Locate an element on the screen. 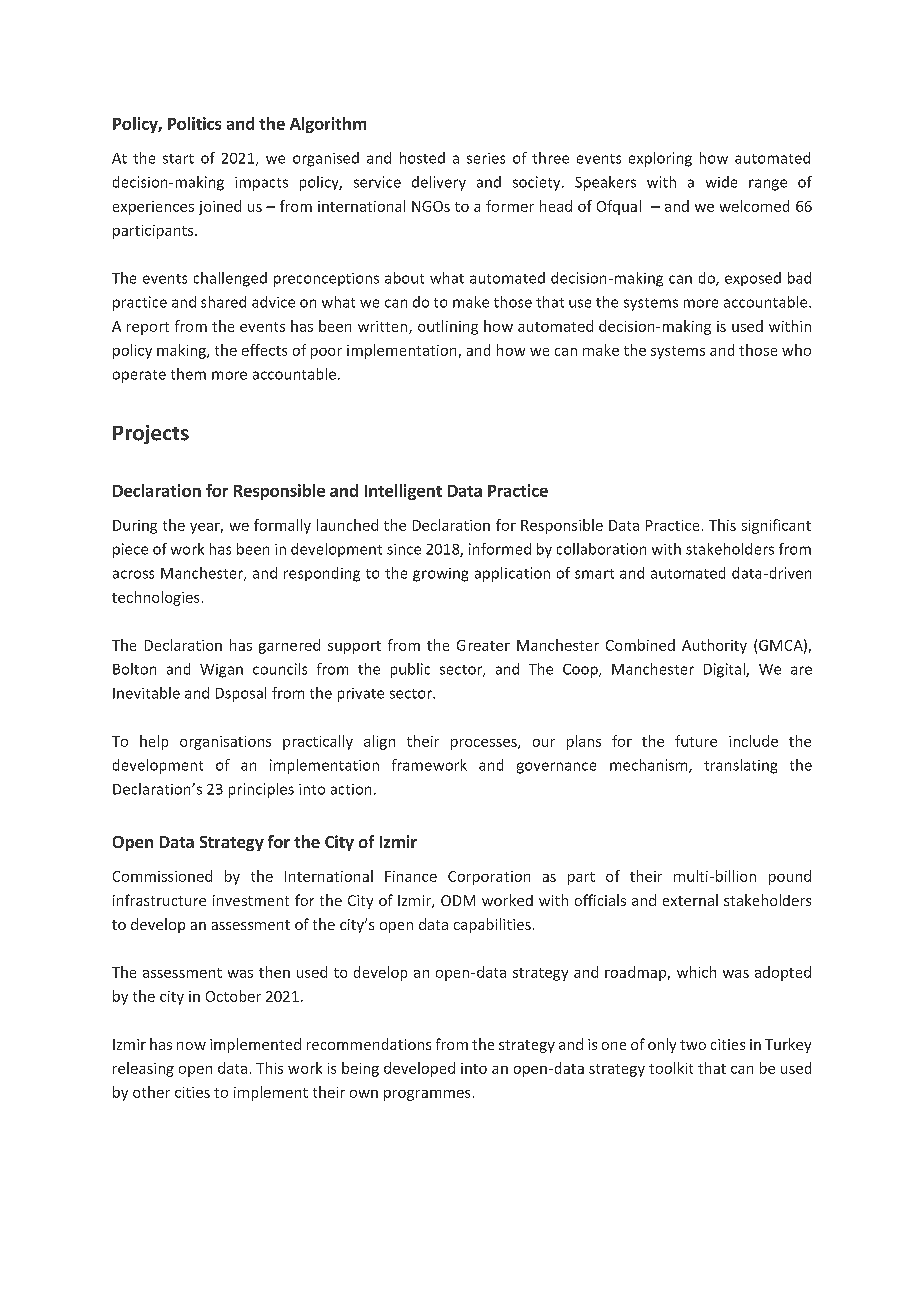 Image resolution: width=924 pixels, height=1307 pixels. them is located at coordinates (188, 374).
